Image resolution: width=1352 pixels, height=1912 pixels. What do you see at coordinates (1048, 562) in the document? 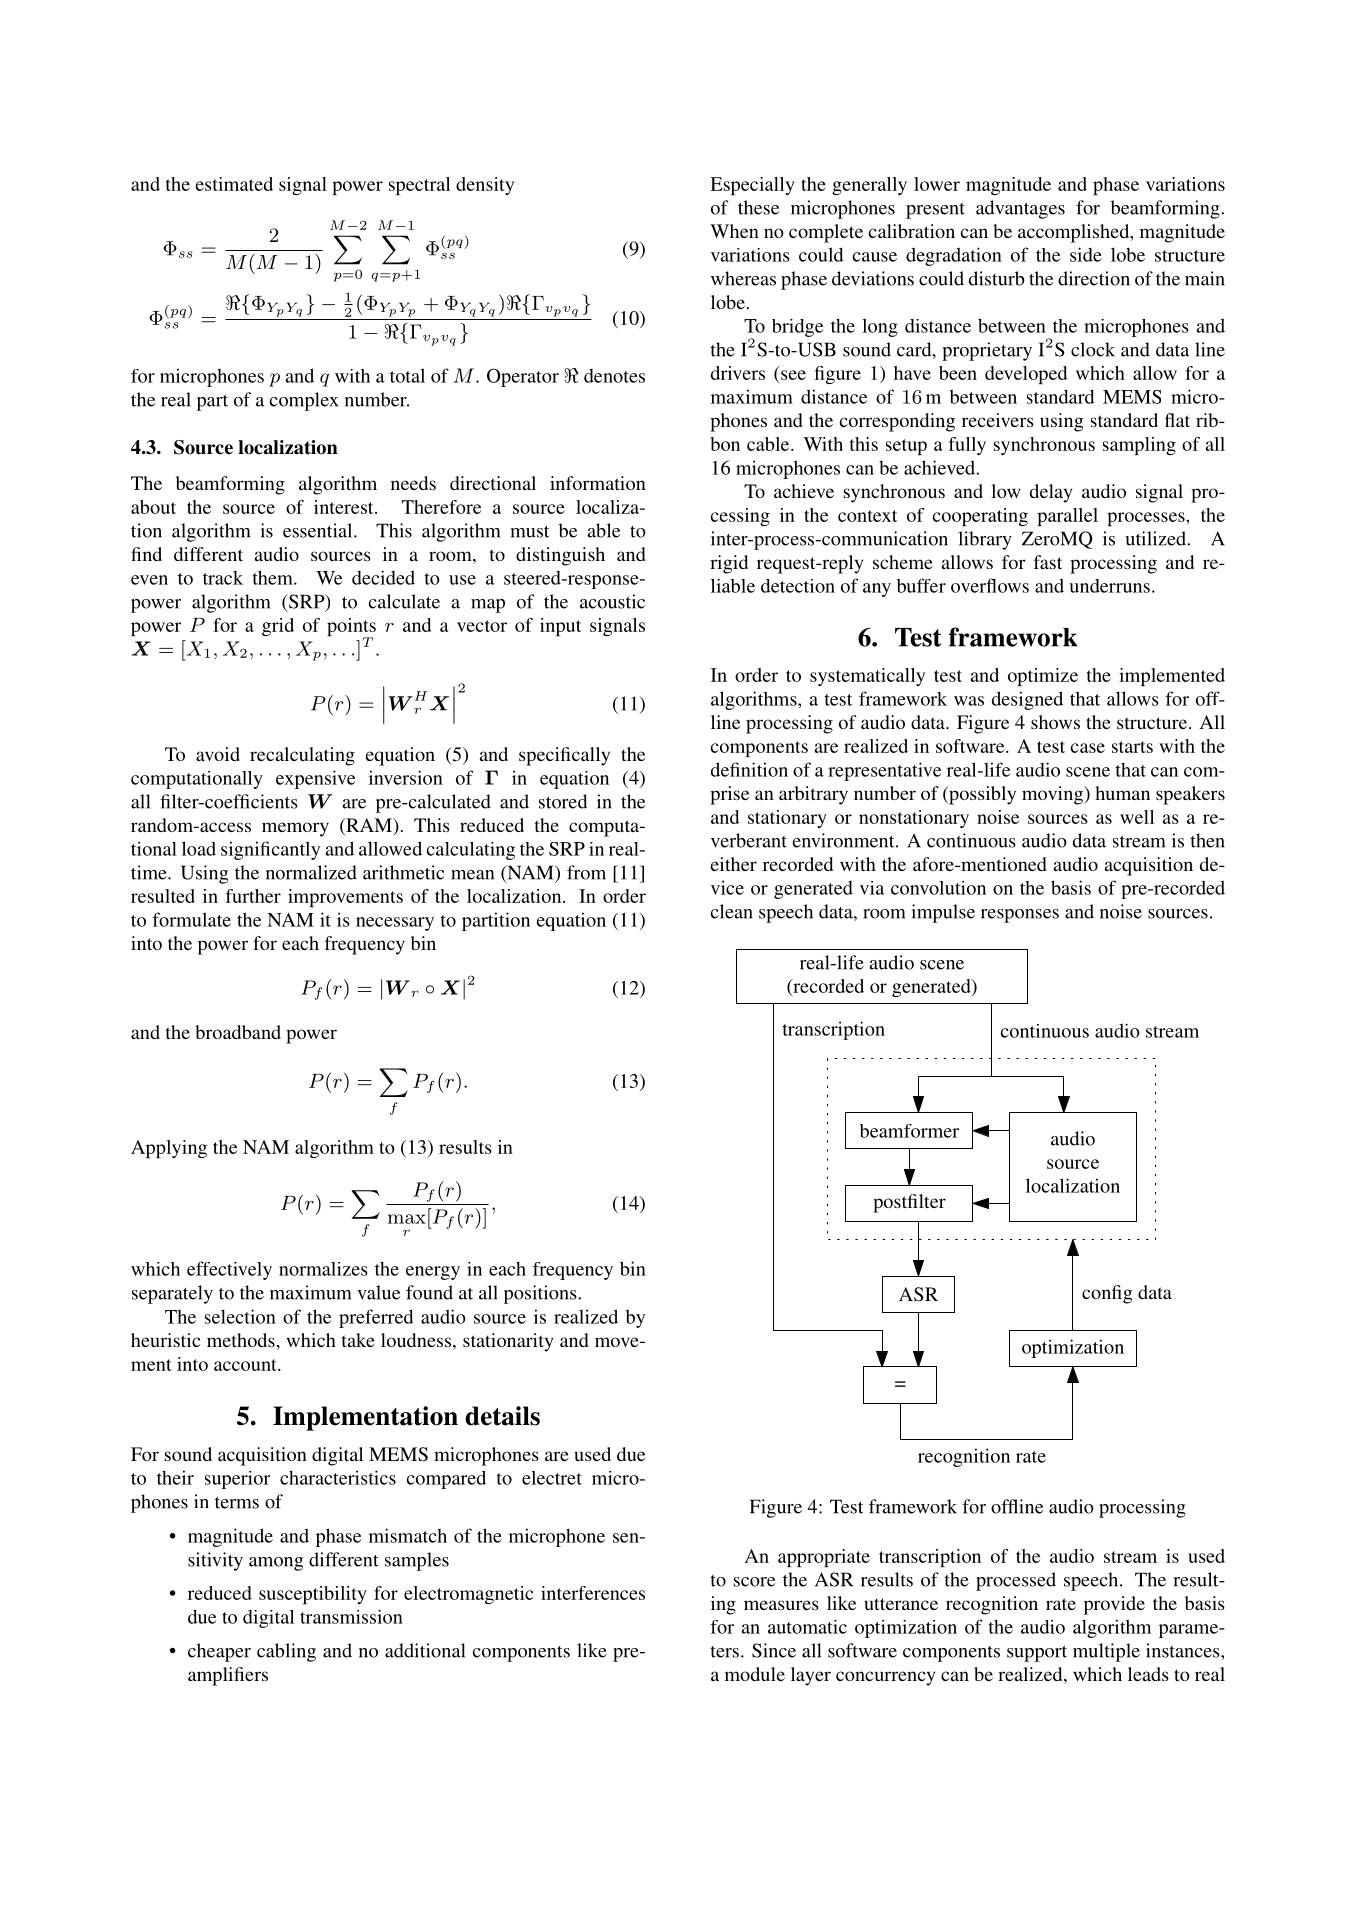
I see `fast` at bounding box center [1048, 562].
